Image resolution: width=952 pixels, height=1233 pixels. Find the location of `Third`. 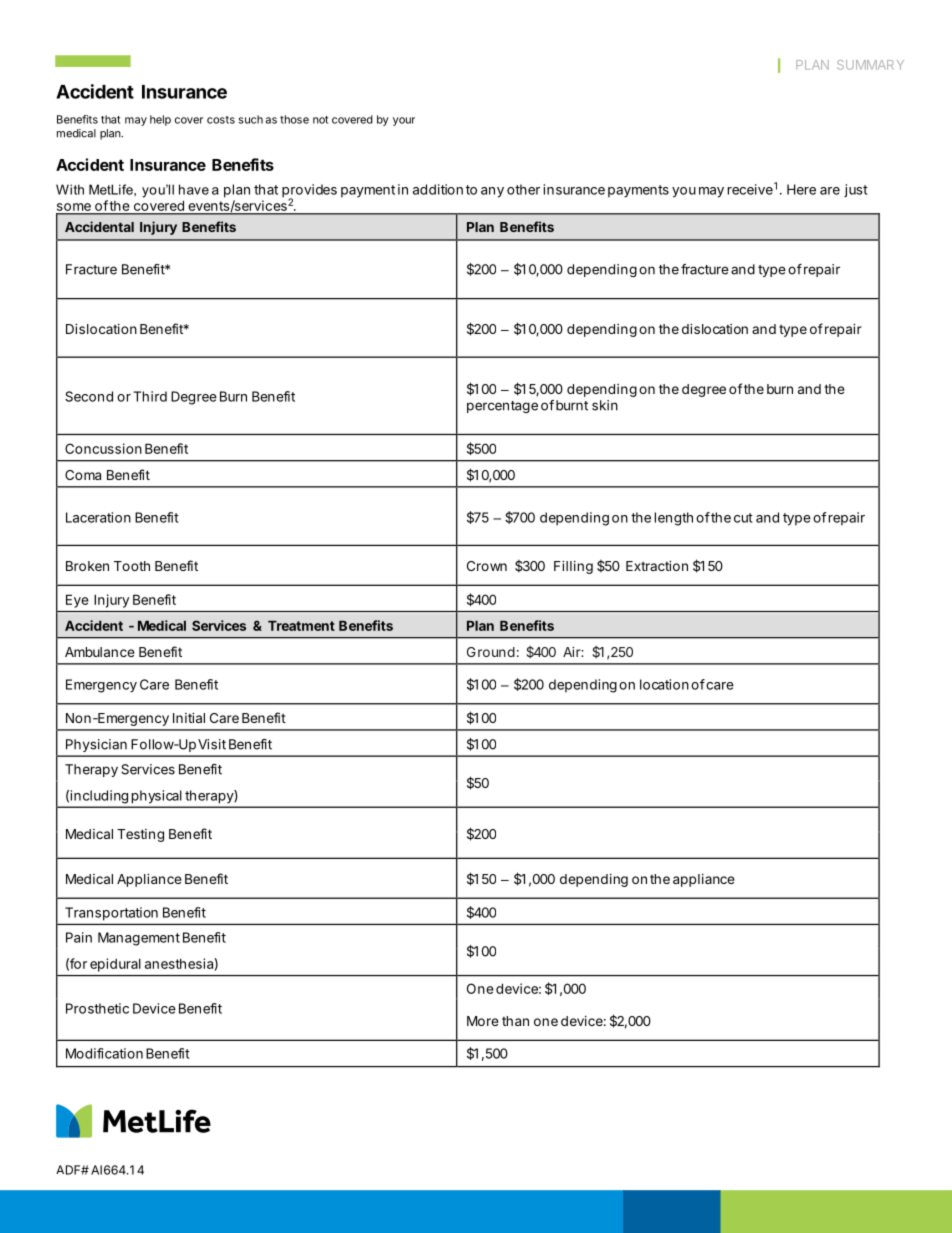

Third is located at coordinates (150, 396).
